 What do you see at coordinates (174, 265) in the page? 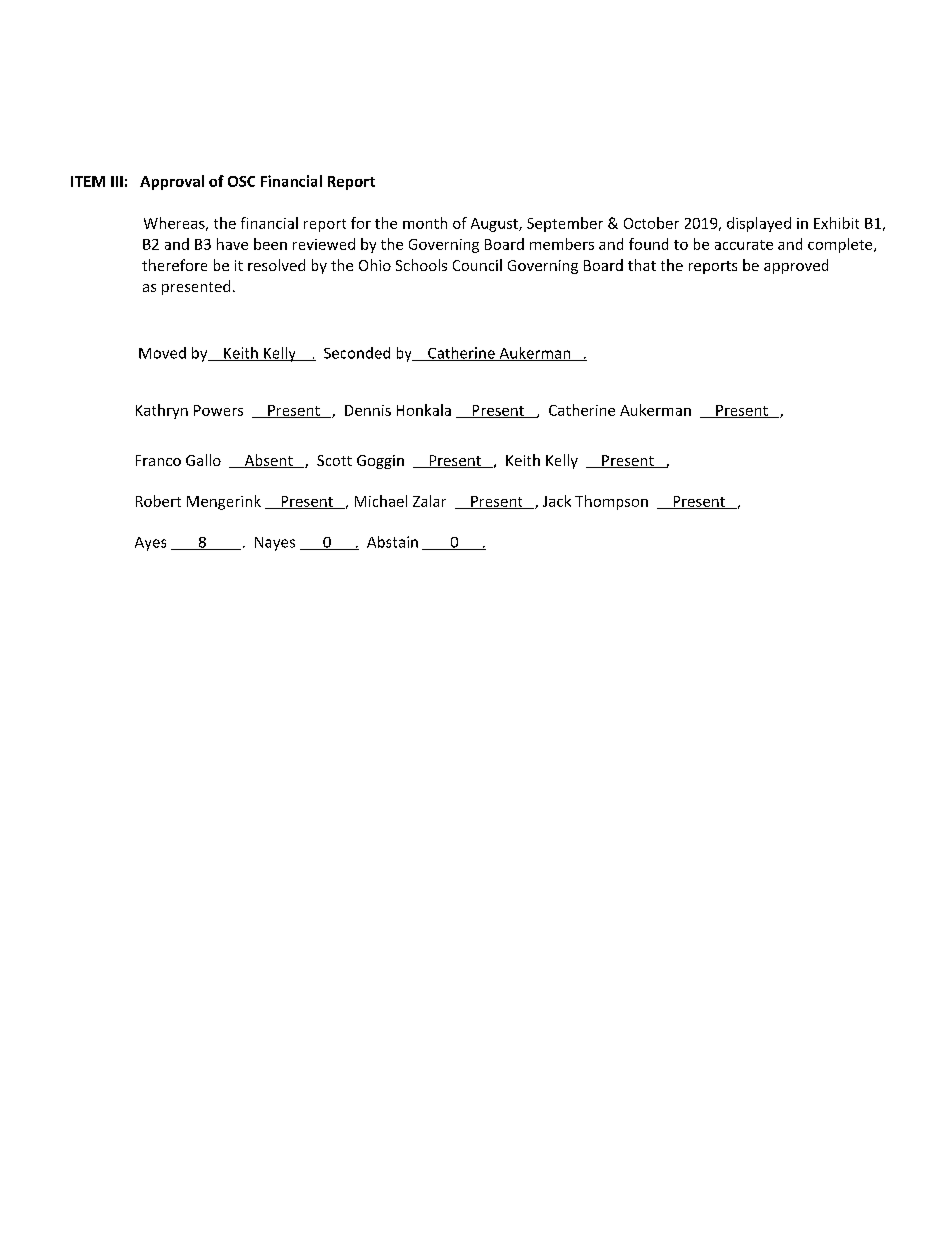
I see `therefore` at bounding box center [174, 265].
